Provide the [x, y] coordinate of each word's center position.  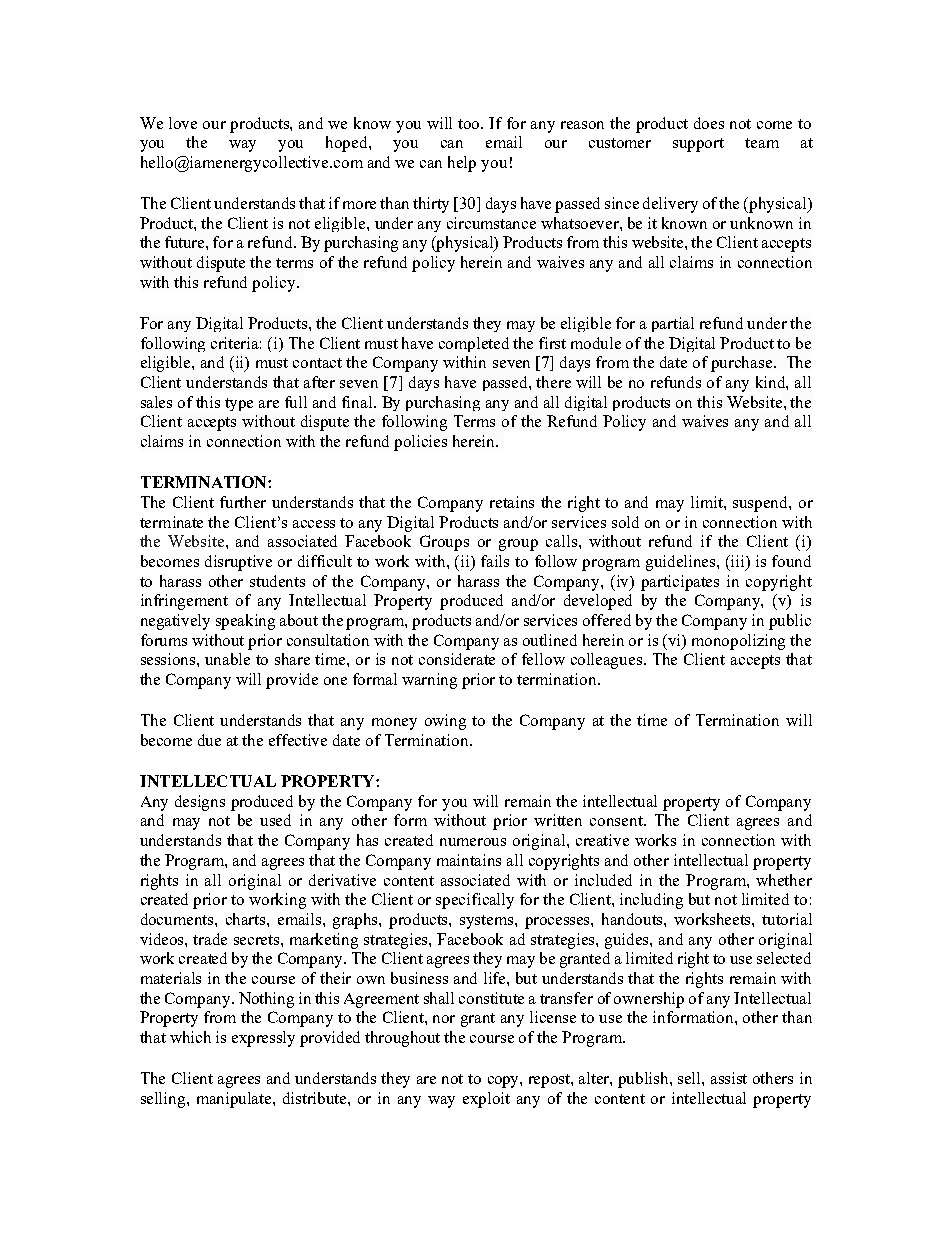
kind [772, 383]
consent [617, 821]
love [183, 123]
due [209, 740]
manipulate [235, 1100]
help [462, 164]
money [394, 724]
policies [420, 443]
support [698, 145]
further [243, 502]
